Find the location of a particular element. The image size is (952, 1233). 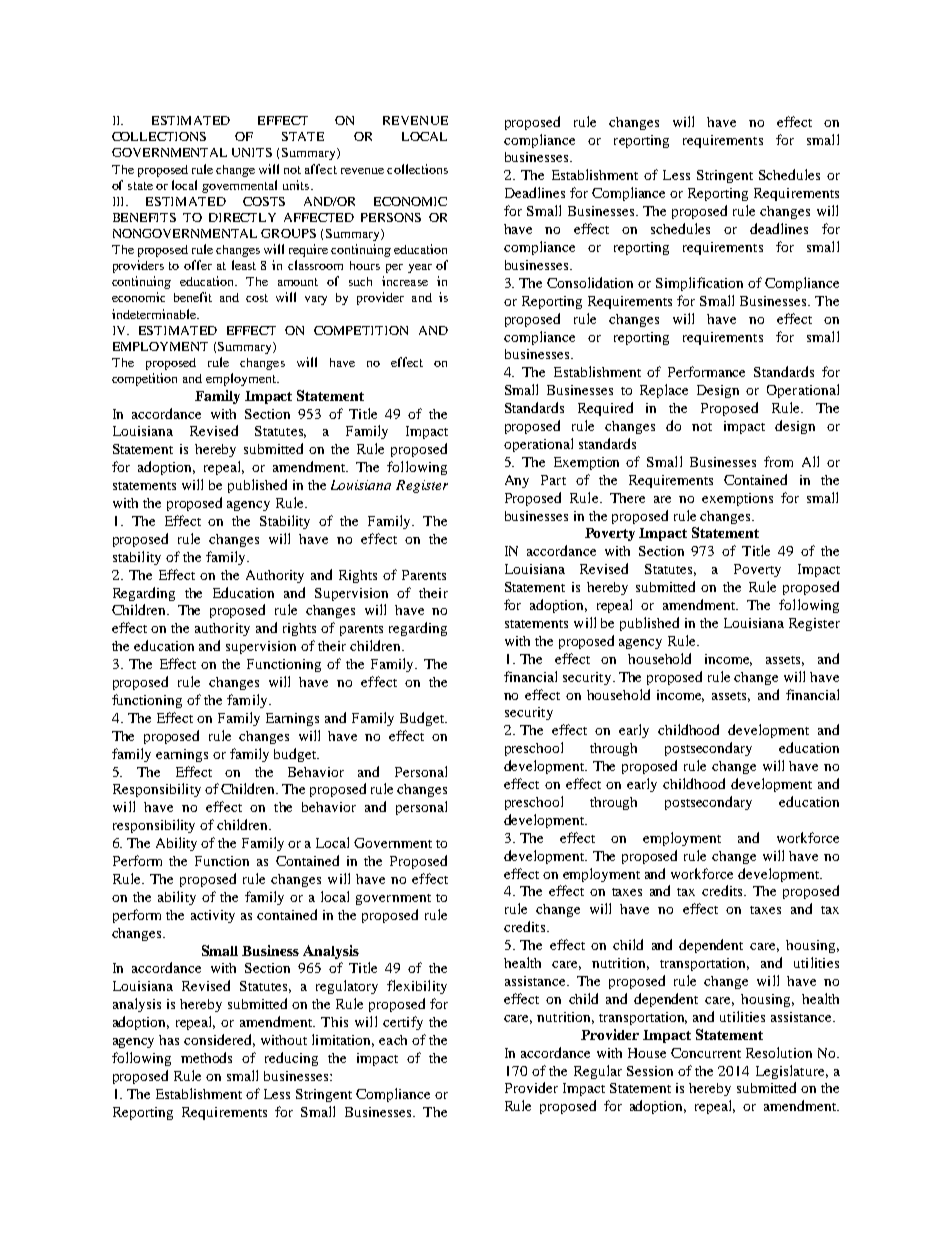

indeterminable is located at coordinates (155, 314).
